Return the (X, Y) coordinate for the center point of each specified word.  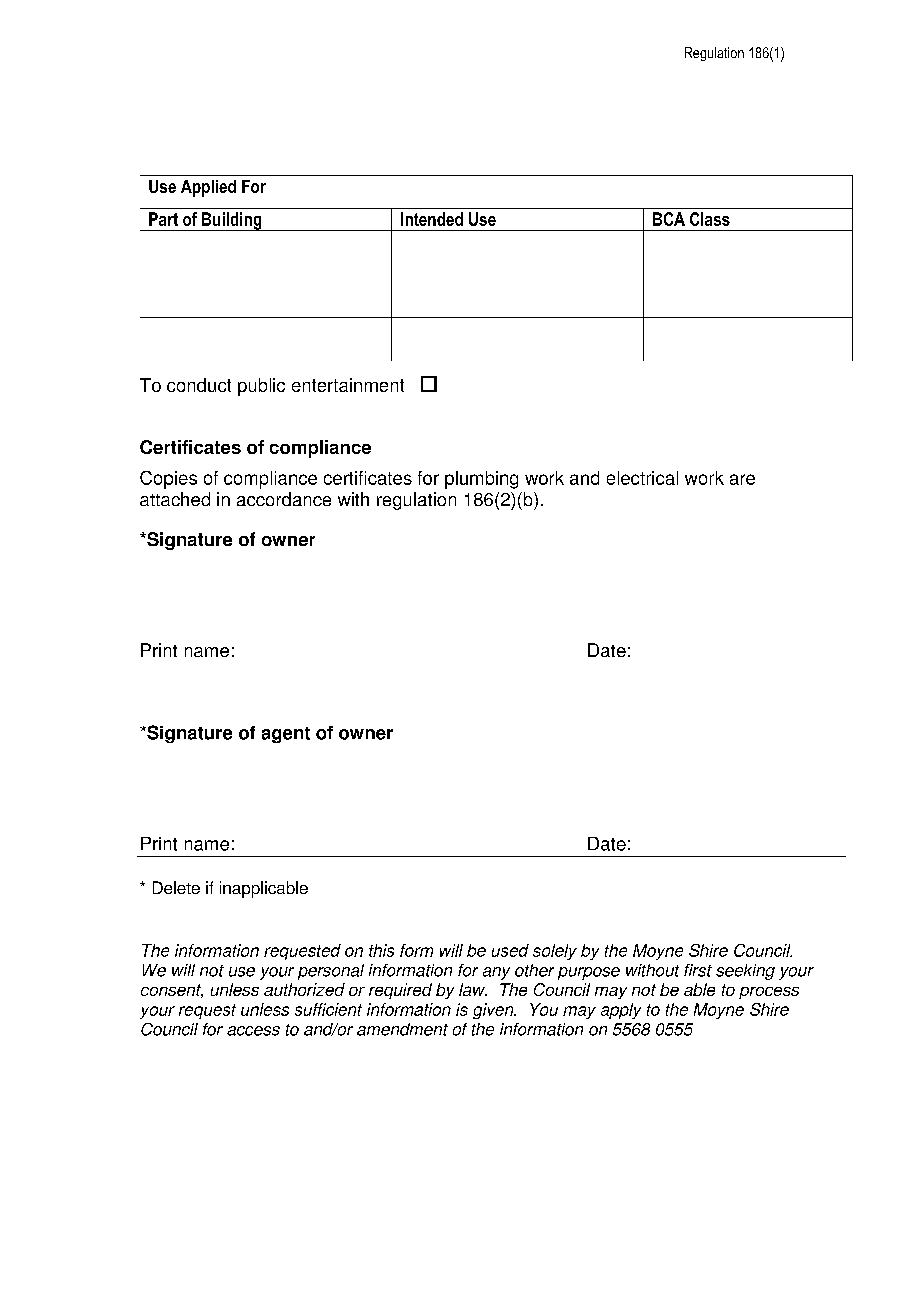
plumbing (481, 480)
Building (232, 221)
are (742, 479)
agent (286, 735)
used (510, 950)
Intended (432, 219)
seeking (745, 972)
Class (710, 219)
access (253, 1031)
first (698, 970)
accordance (284, 499)
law (473, 989)
